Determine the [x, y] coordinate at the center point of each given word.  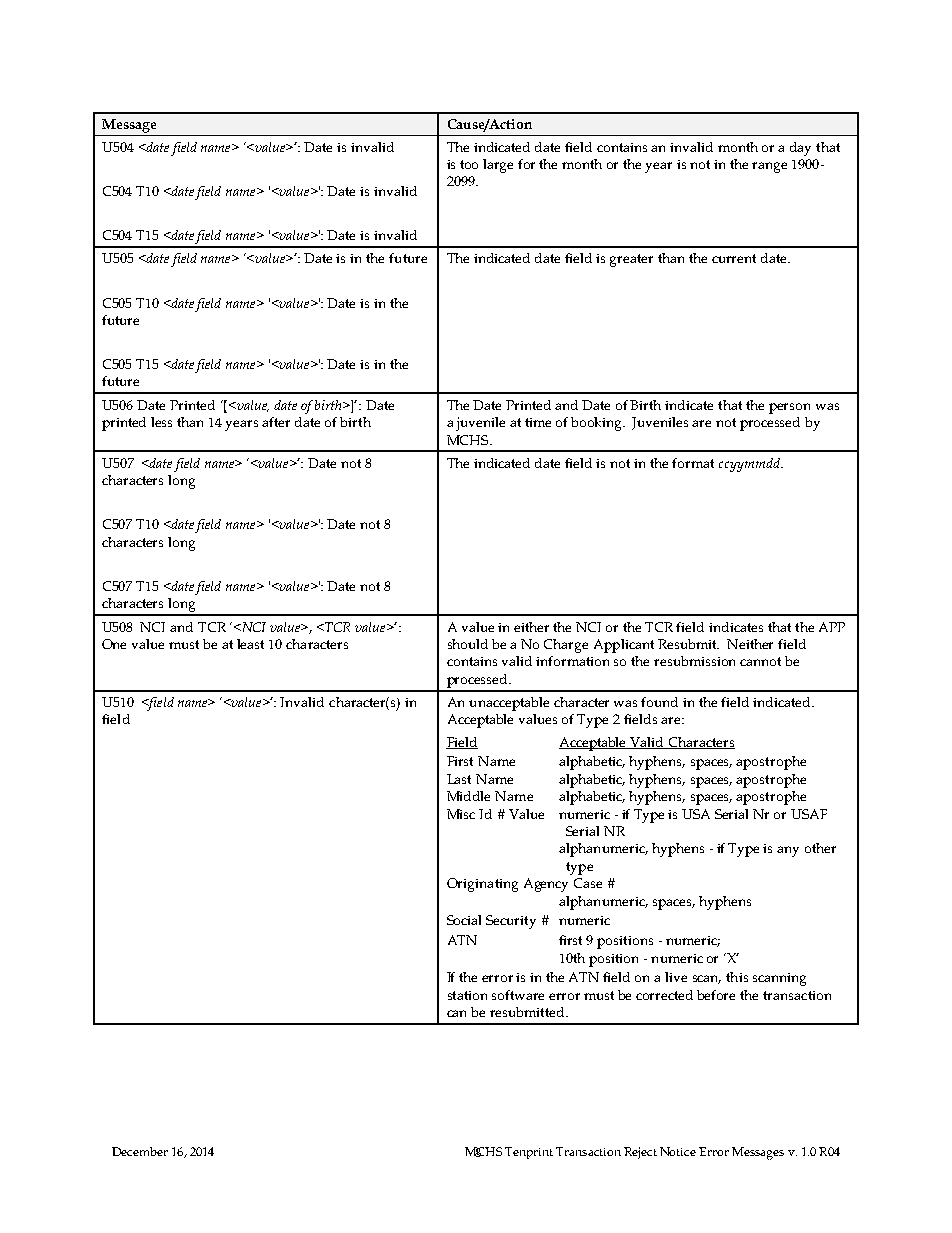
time [538, 422]
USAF [809, 814]
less [161, 422]
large [498, 166]
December [140, 1151]
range [769, 167]
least [250, 644]
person [789, 408]
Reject [640, 1153]
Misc [461, 814]
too [469, 164]
